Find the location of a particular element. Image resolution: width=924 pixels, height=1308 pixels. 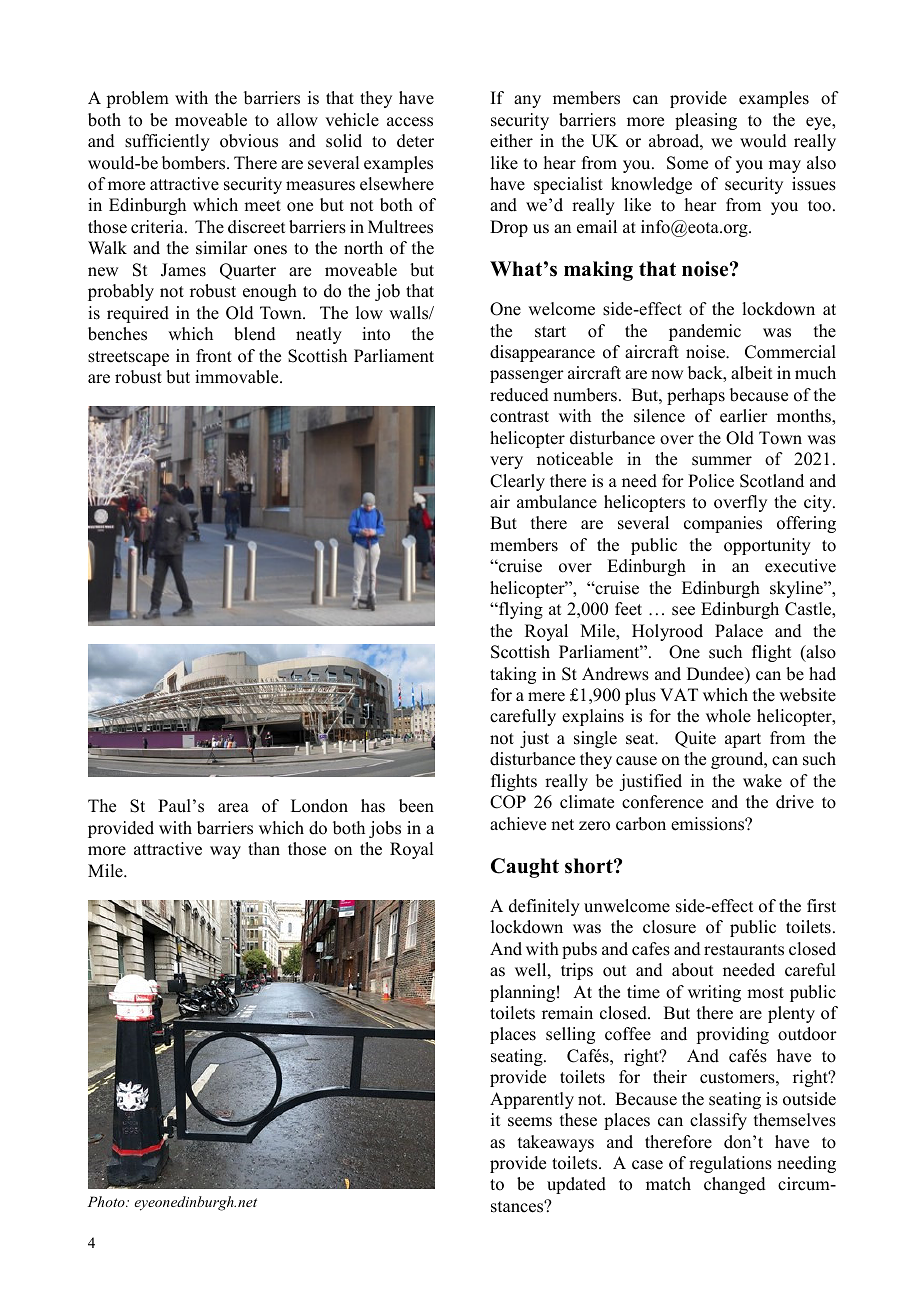

pleasing is located at coordinates (706, 121).
